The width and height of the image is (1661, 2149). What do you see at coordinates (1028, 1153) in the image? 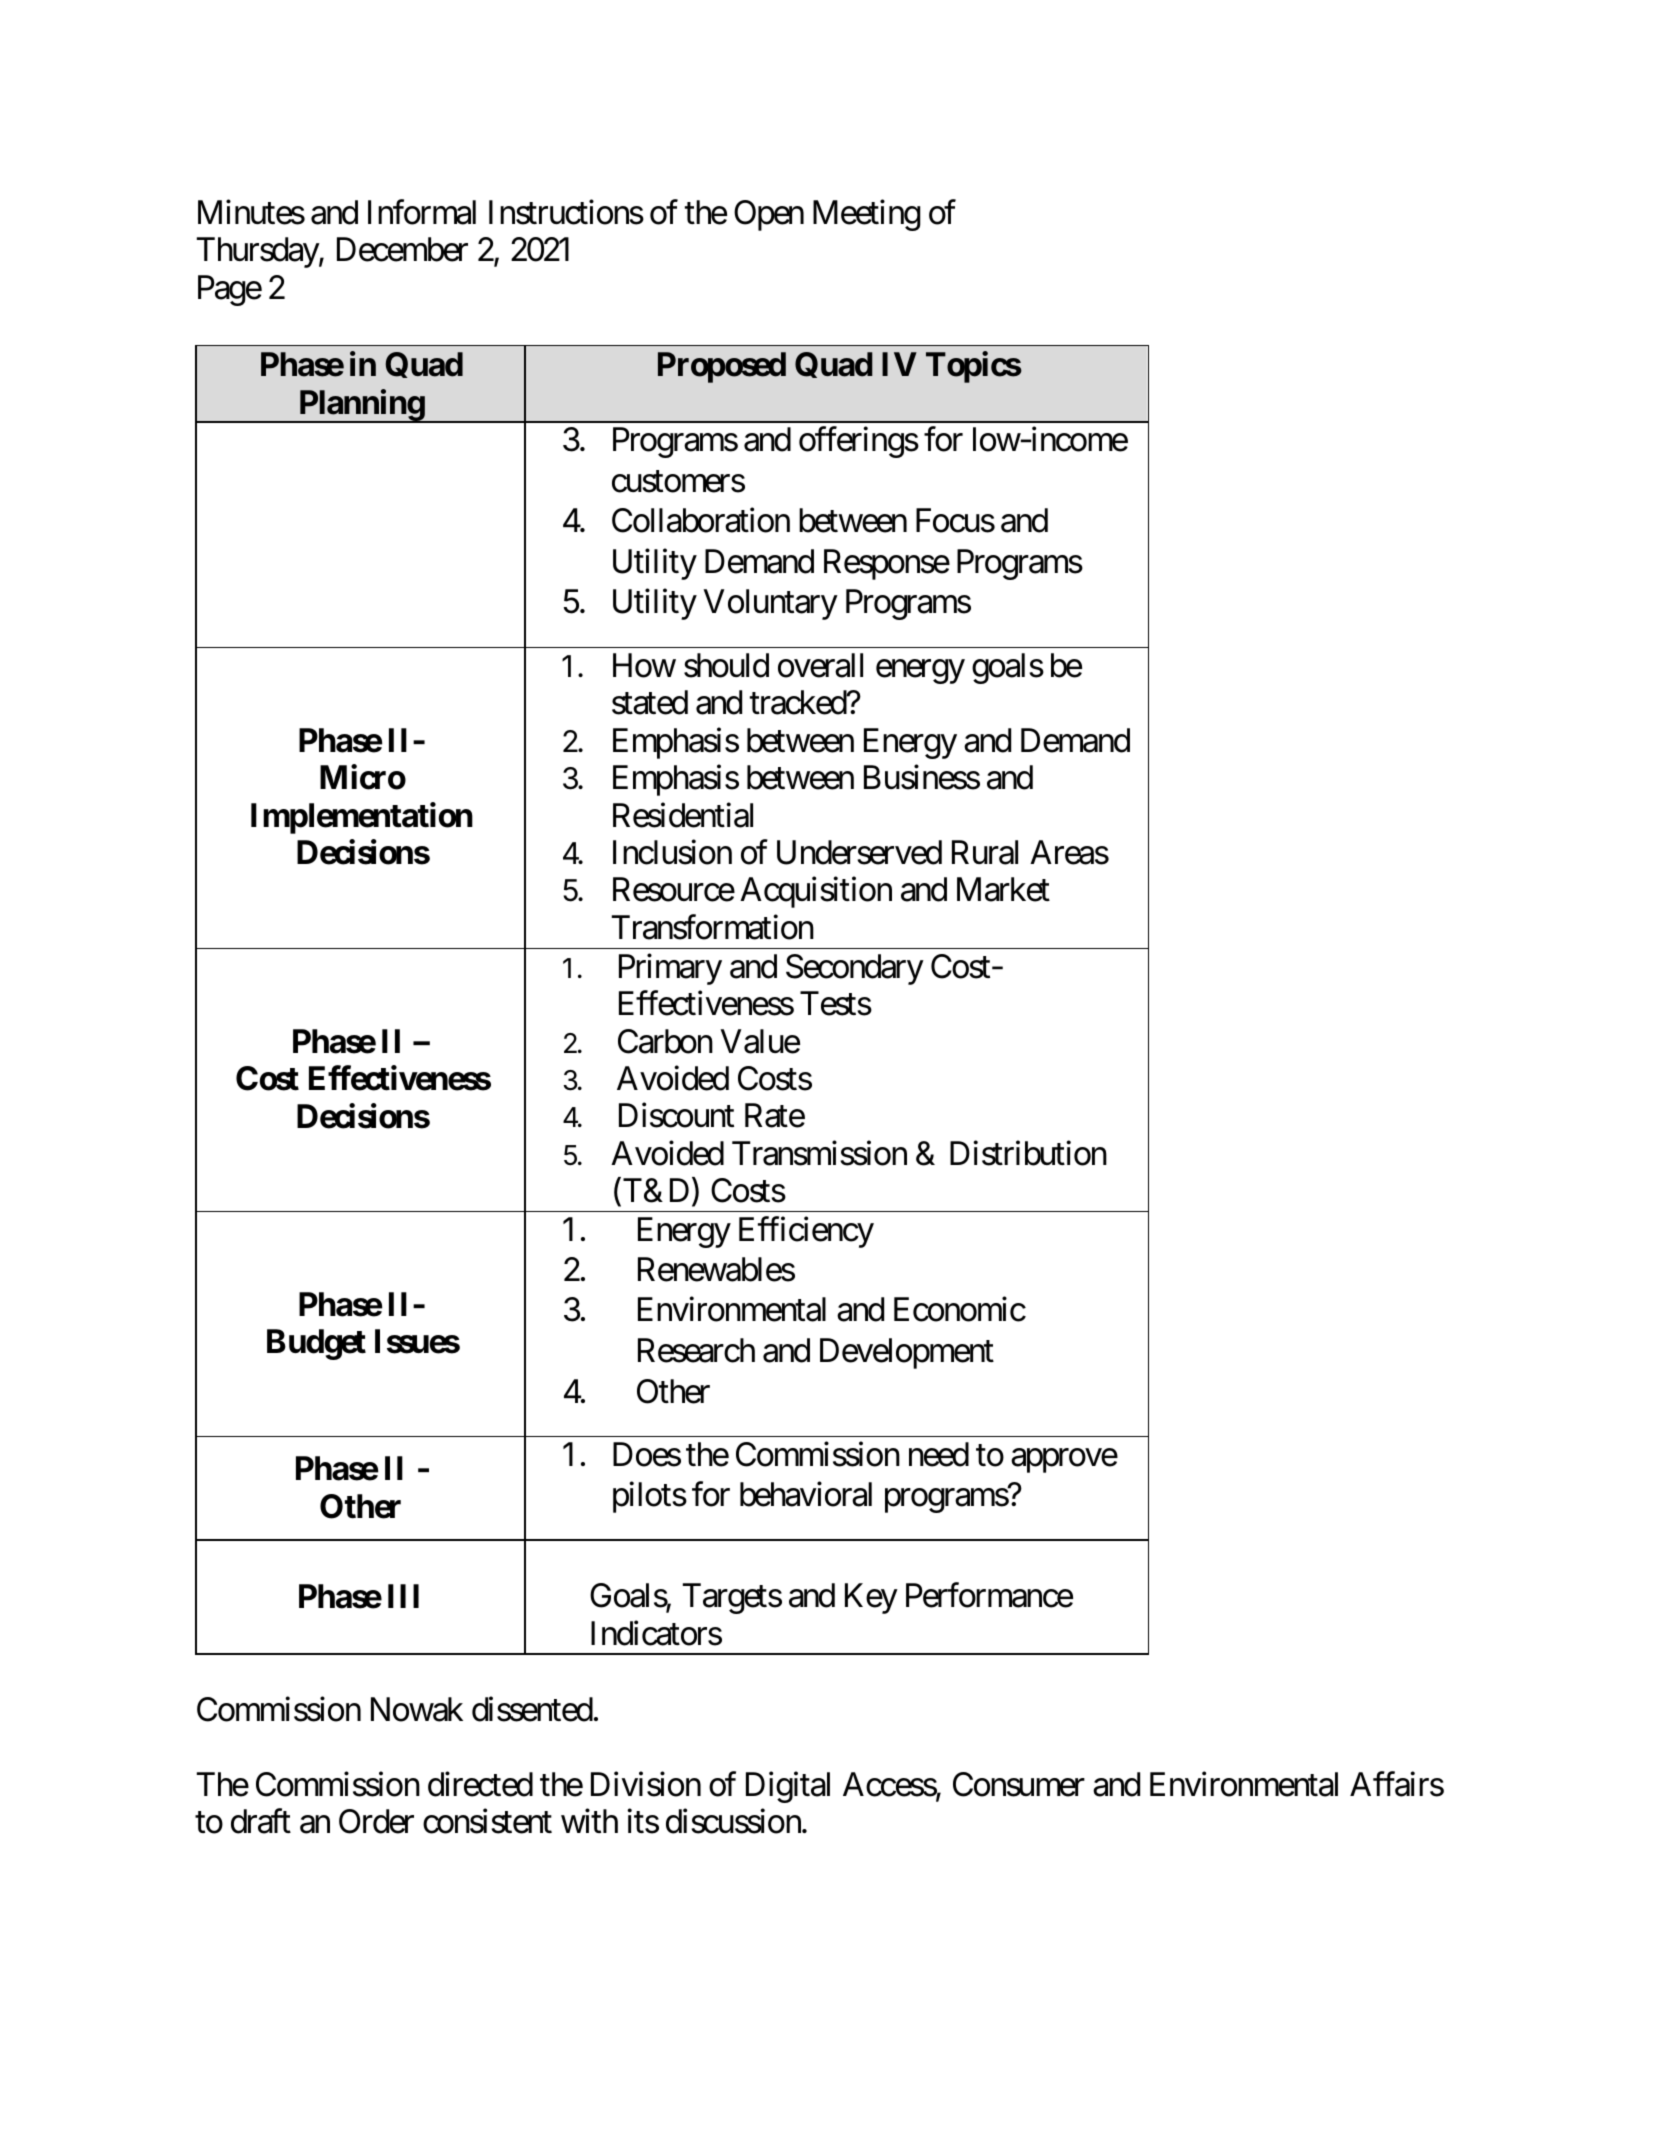
I see `Distribution` at bounding box center [1028, 1153].
